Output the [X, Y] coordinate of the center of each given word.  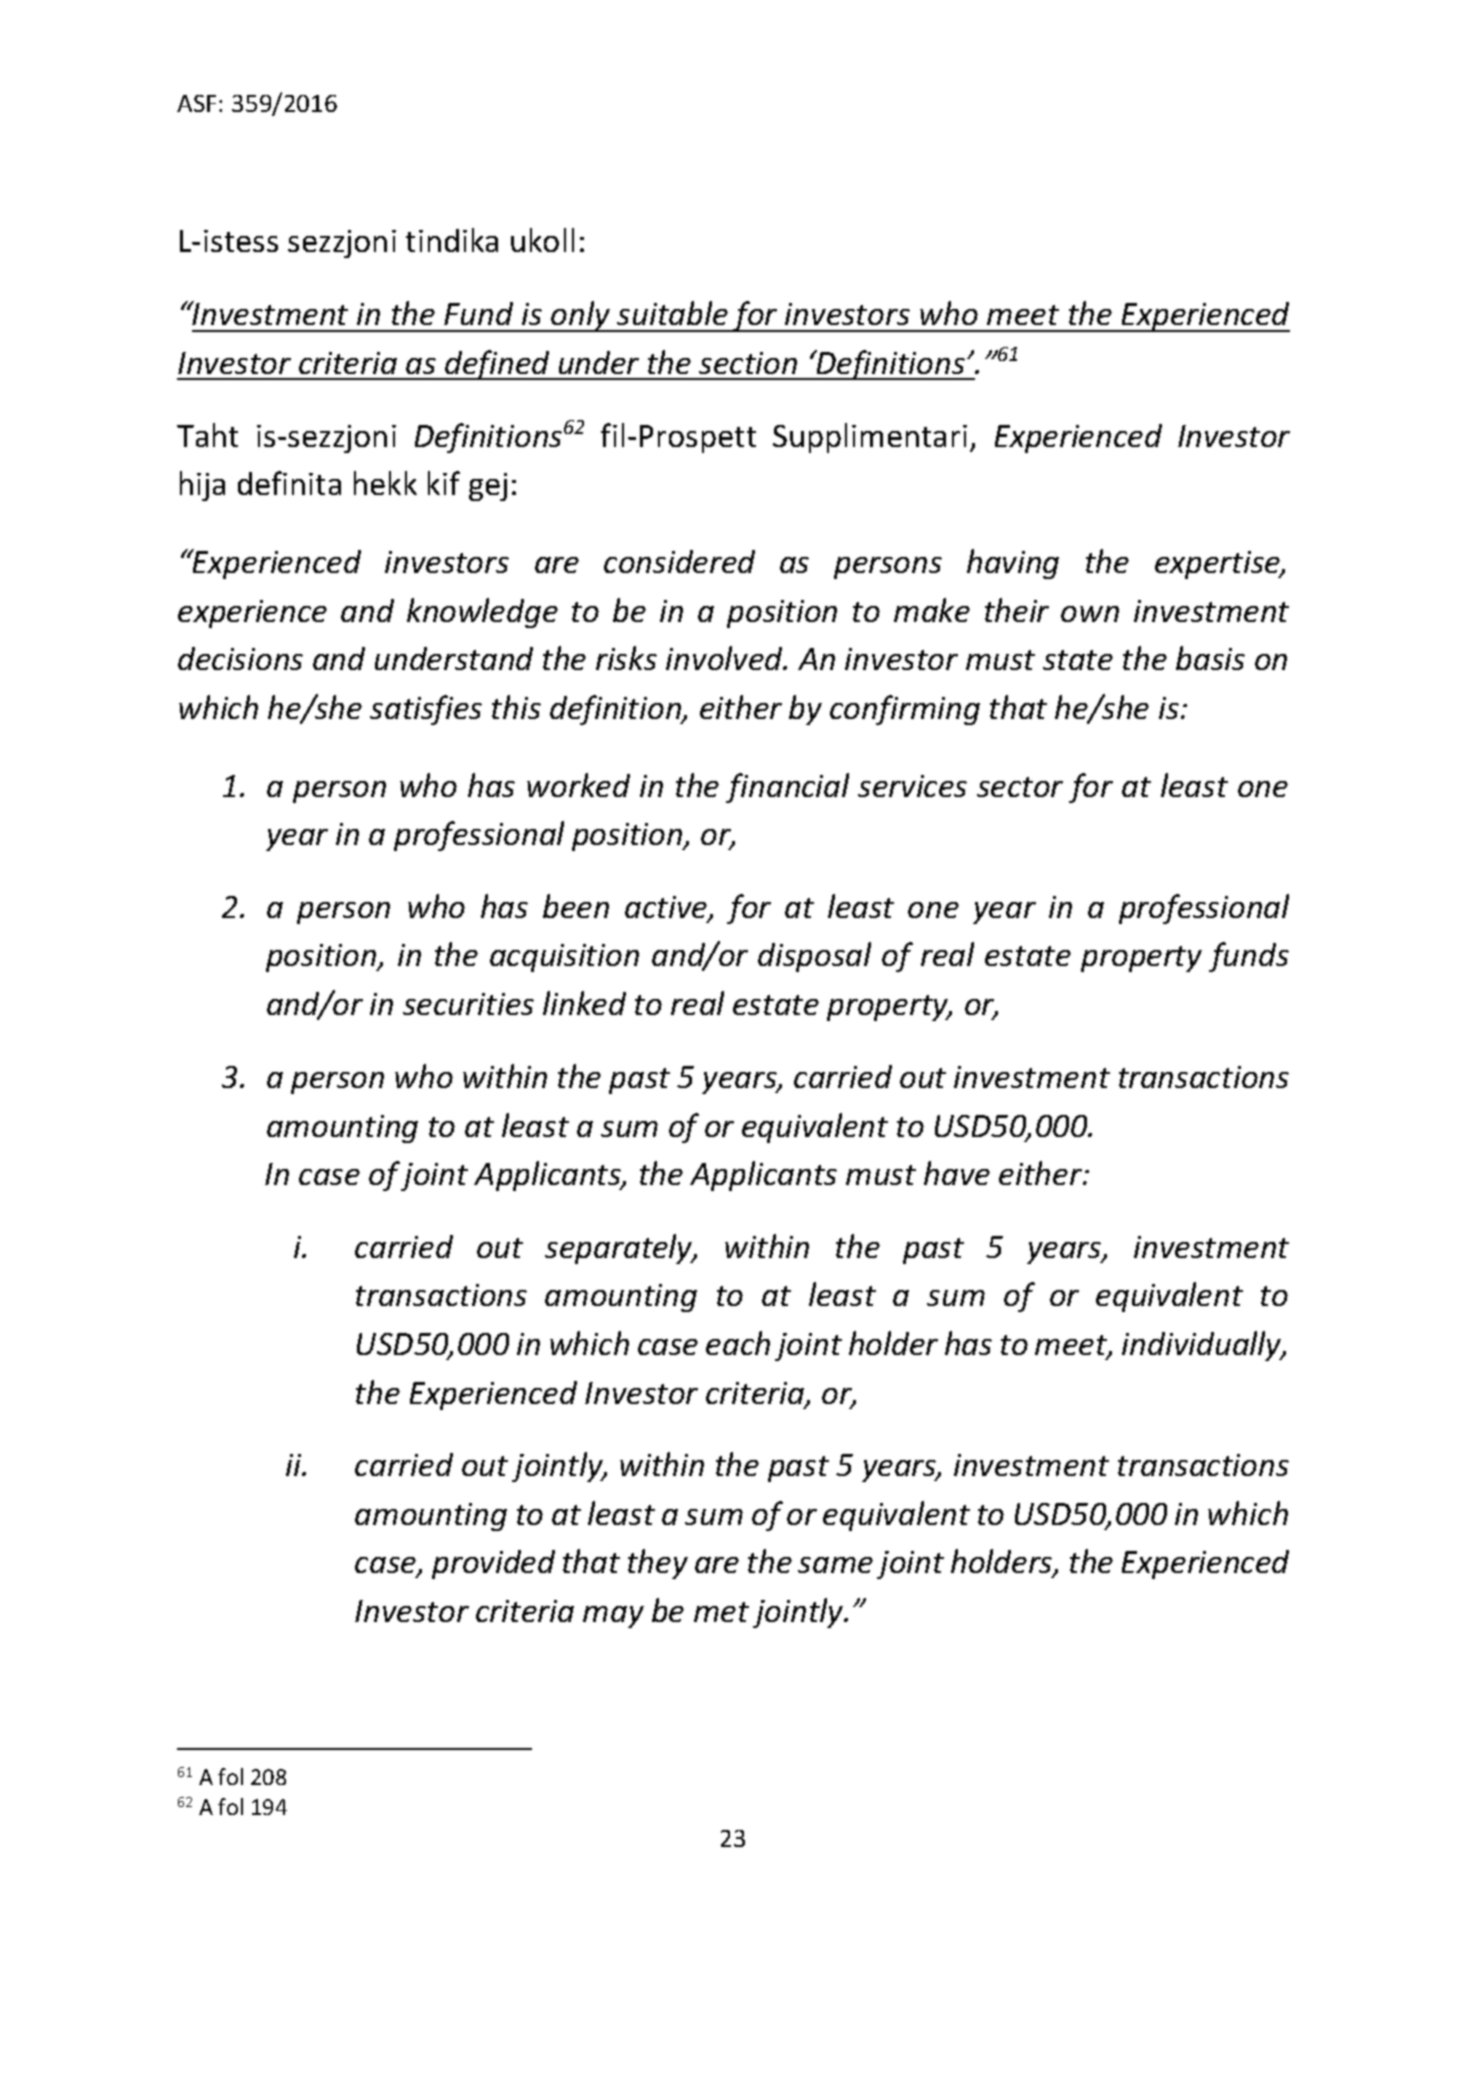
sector [1020, 787]
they [658, 1564]
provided [493, 1564]
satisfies [426, 710]
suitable [672, 313]
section [748, 363]
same [835, 1565]
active [667, 908]
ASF [196, 103]
